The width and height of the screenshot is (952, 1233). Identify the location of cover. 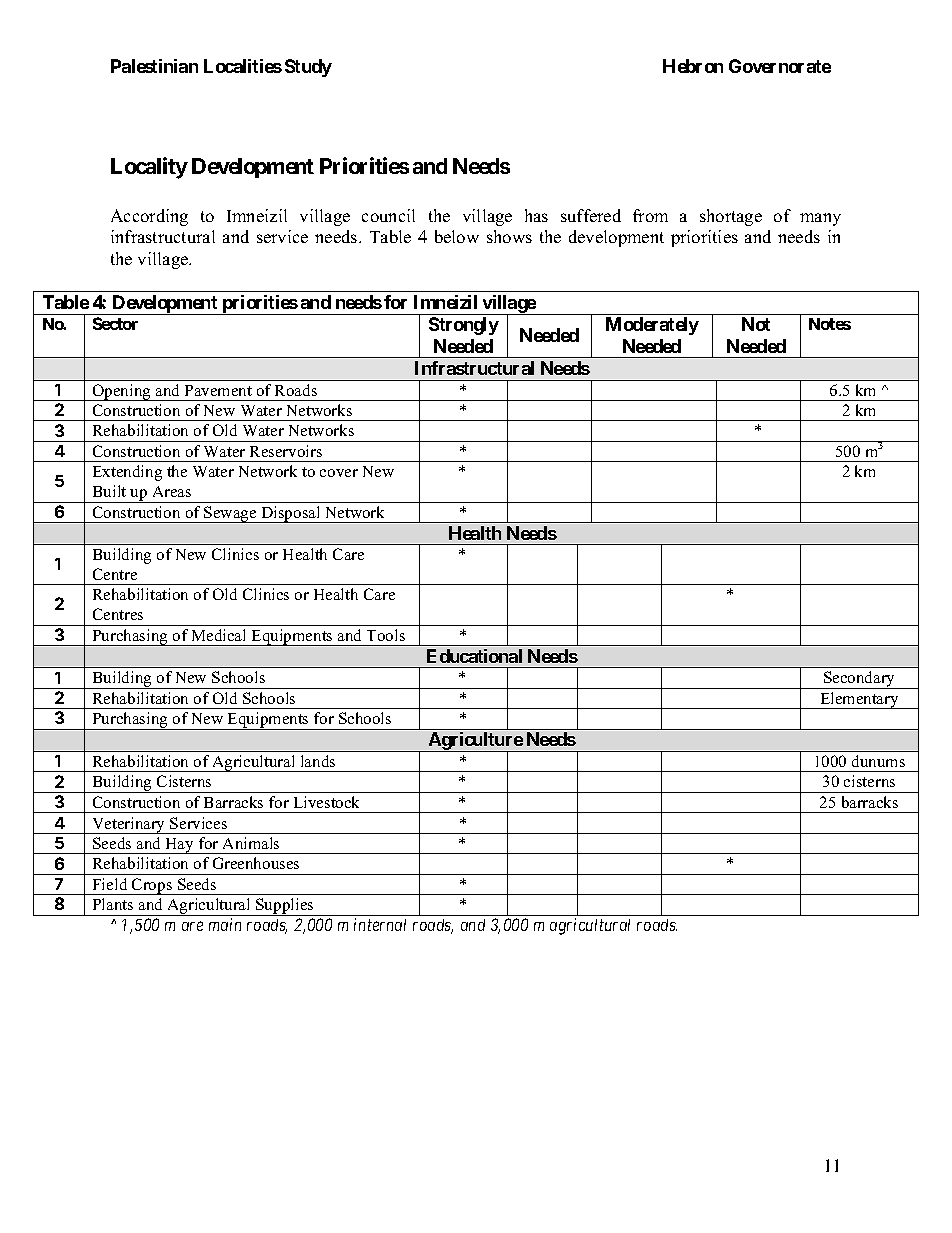
(339, 473).
